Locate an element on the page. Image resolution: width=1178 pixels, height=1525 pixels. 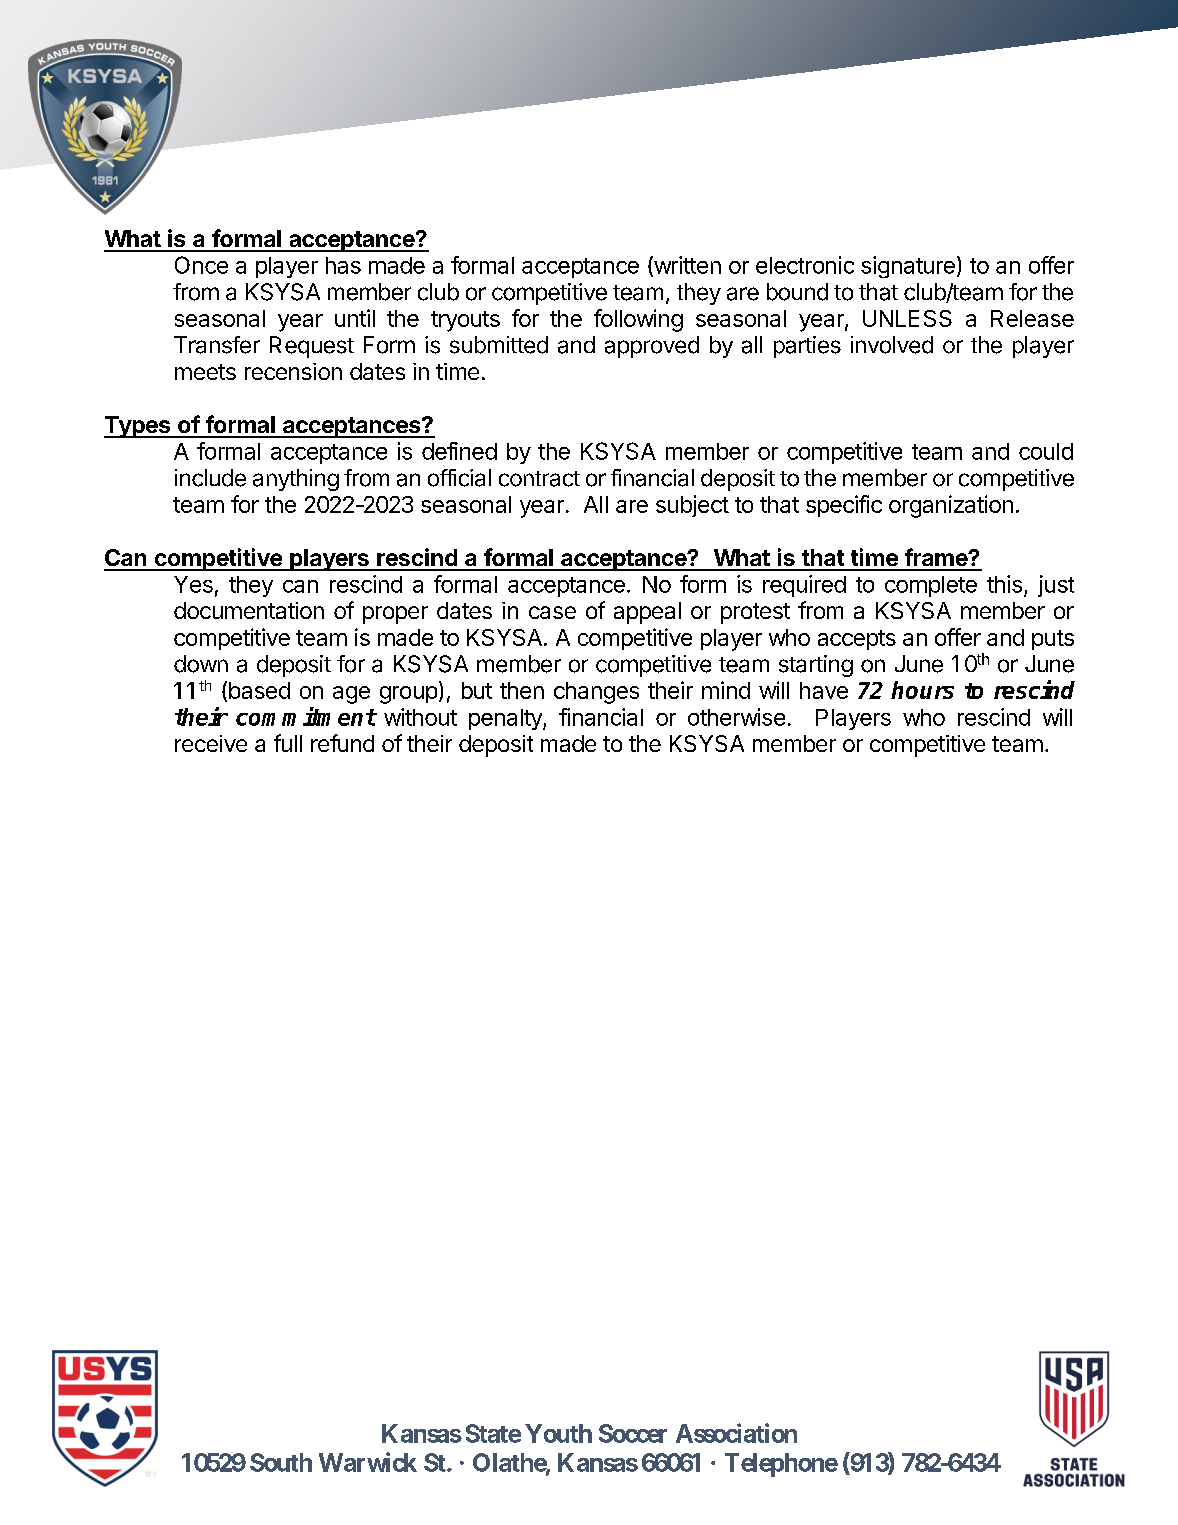
hours is located at coordinates (922, 690).
